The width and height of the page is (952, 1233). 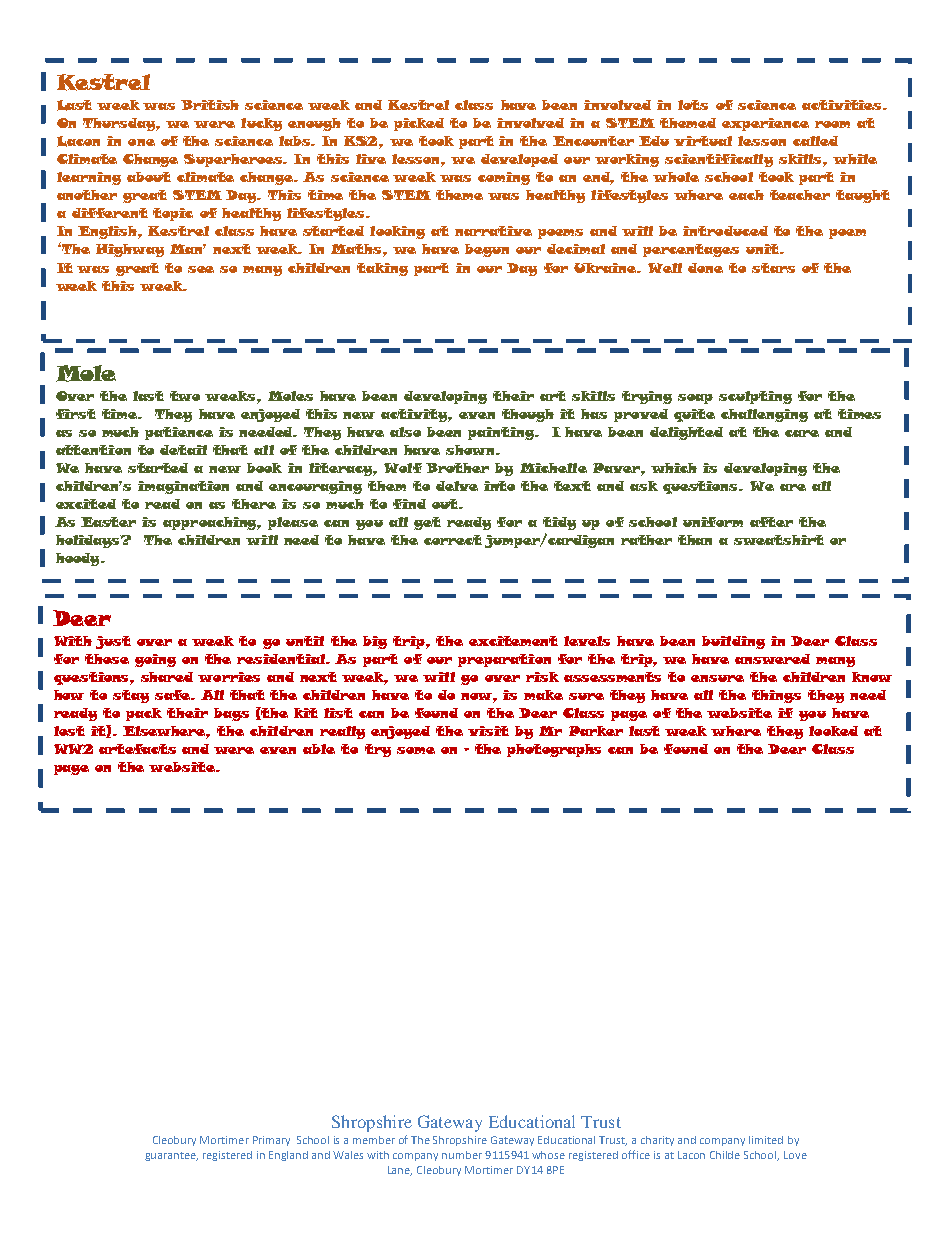 What do you see at coordinates (528, 415) in the page?
I see `though` at bounding box center [528, 415].
